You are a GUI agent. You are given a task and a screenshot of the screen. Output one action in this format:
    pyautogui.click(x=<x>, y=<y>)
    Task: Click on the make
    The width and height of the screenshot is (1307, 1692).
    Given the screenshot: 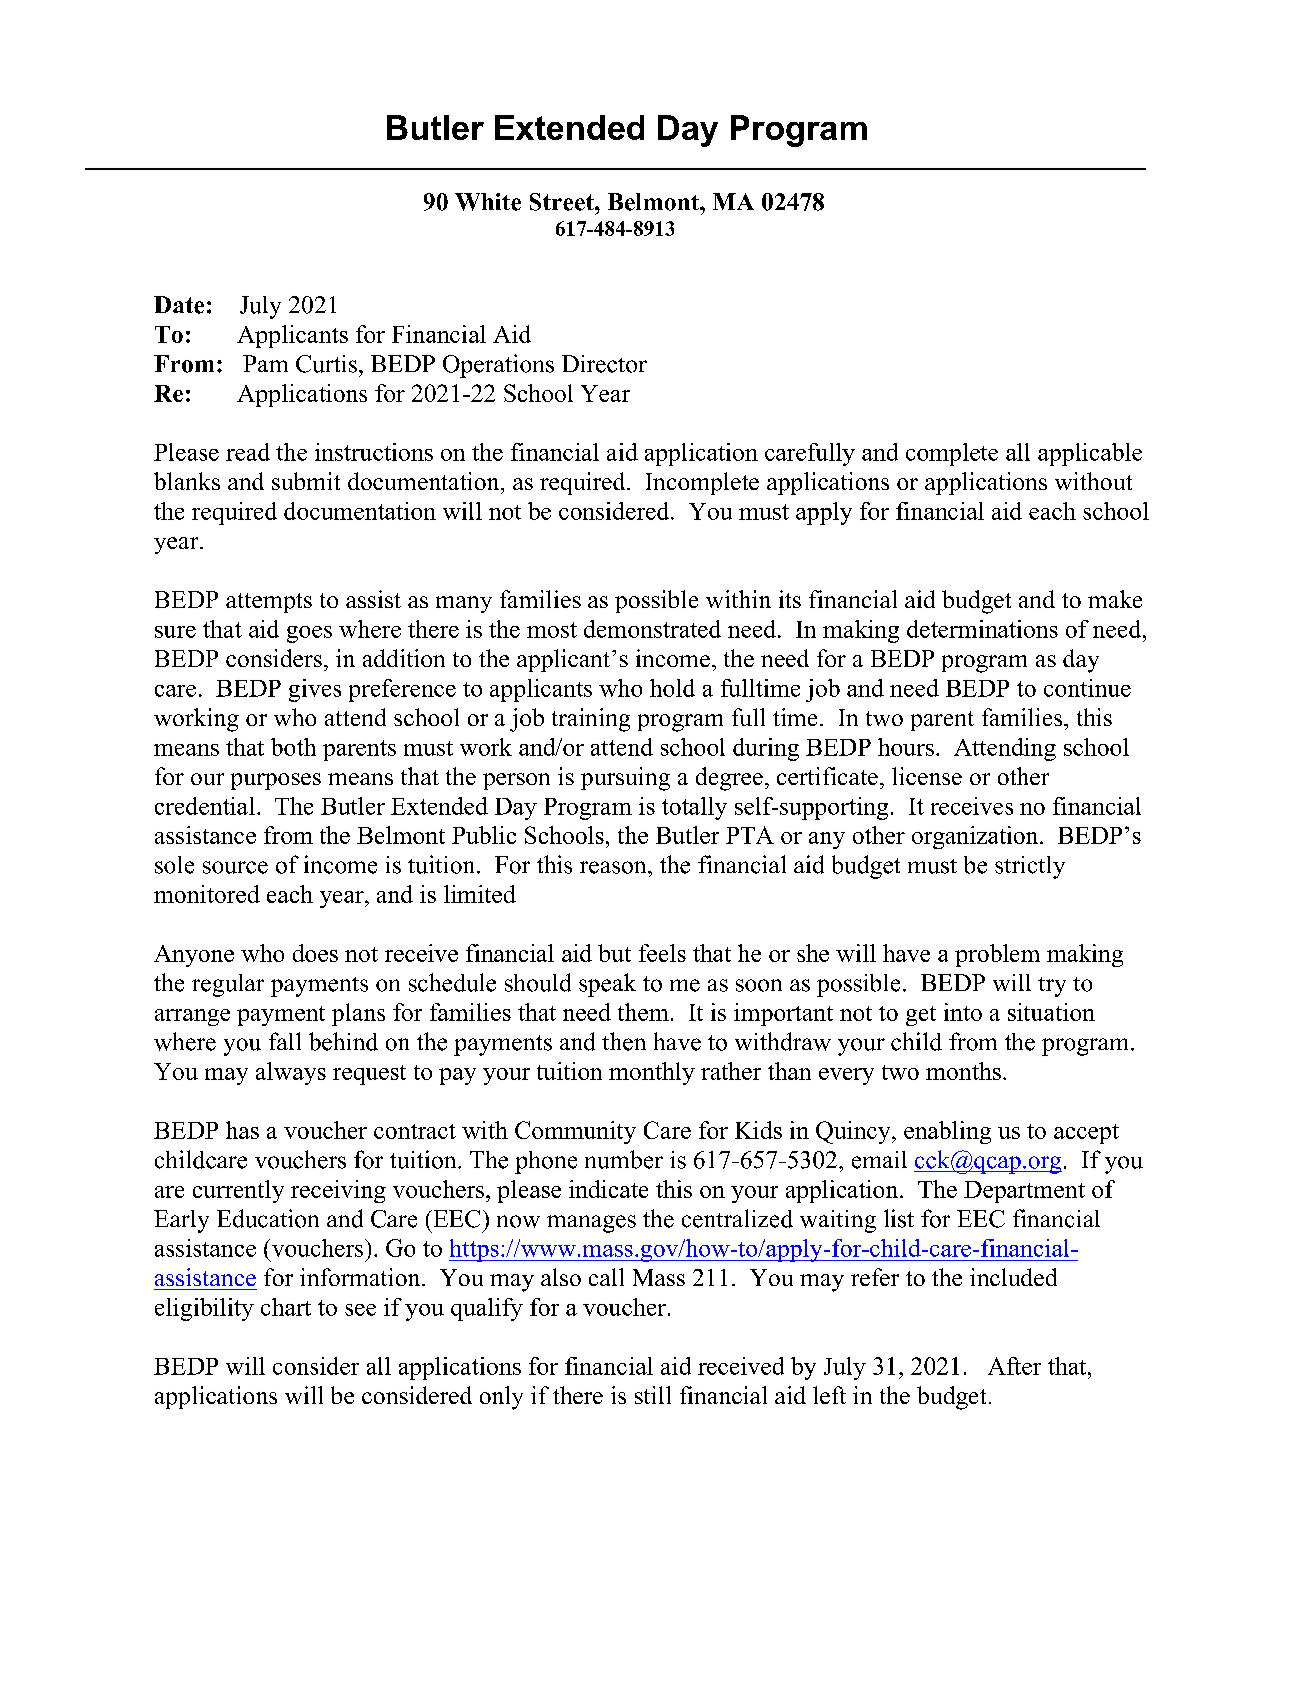 What is the action you would take?
    pyautogui.click(x=1115, y=599)
